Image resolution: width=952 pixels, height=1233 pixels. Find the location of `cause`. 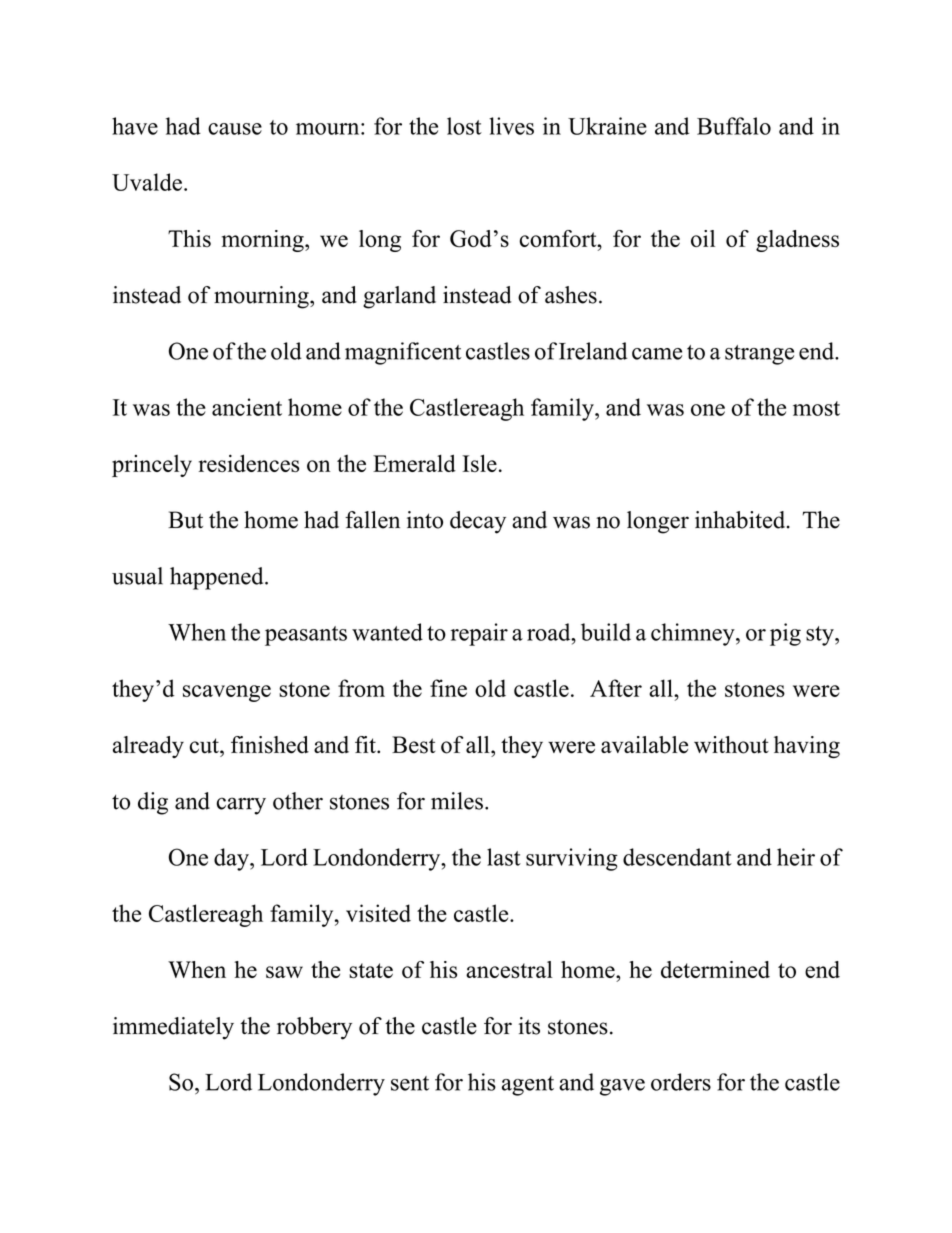

cause is located at coordinates (235, 129).
